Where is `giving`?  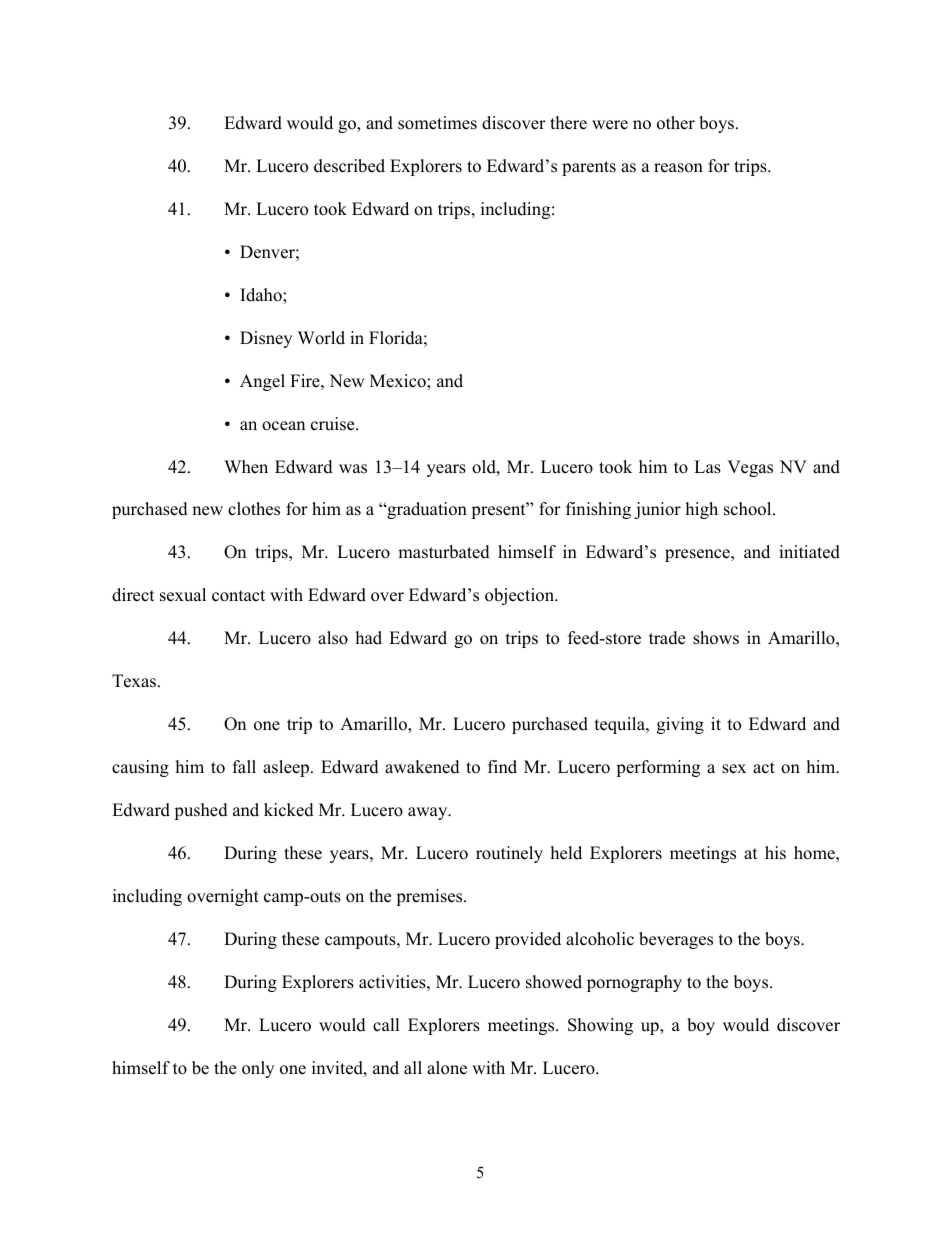
giving is located at coordinates (680, 725).
